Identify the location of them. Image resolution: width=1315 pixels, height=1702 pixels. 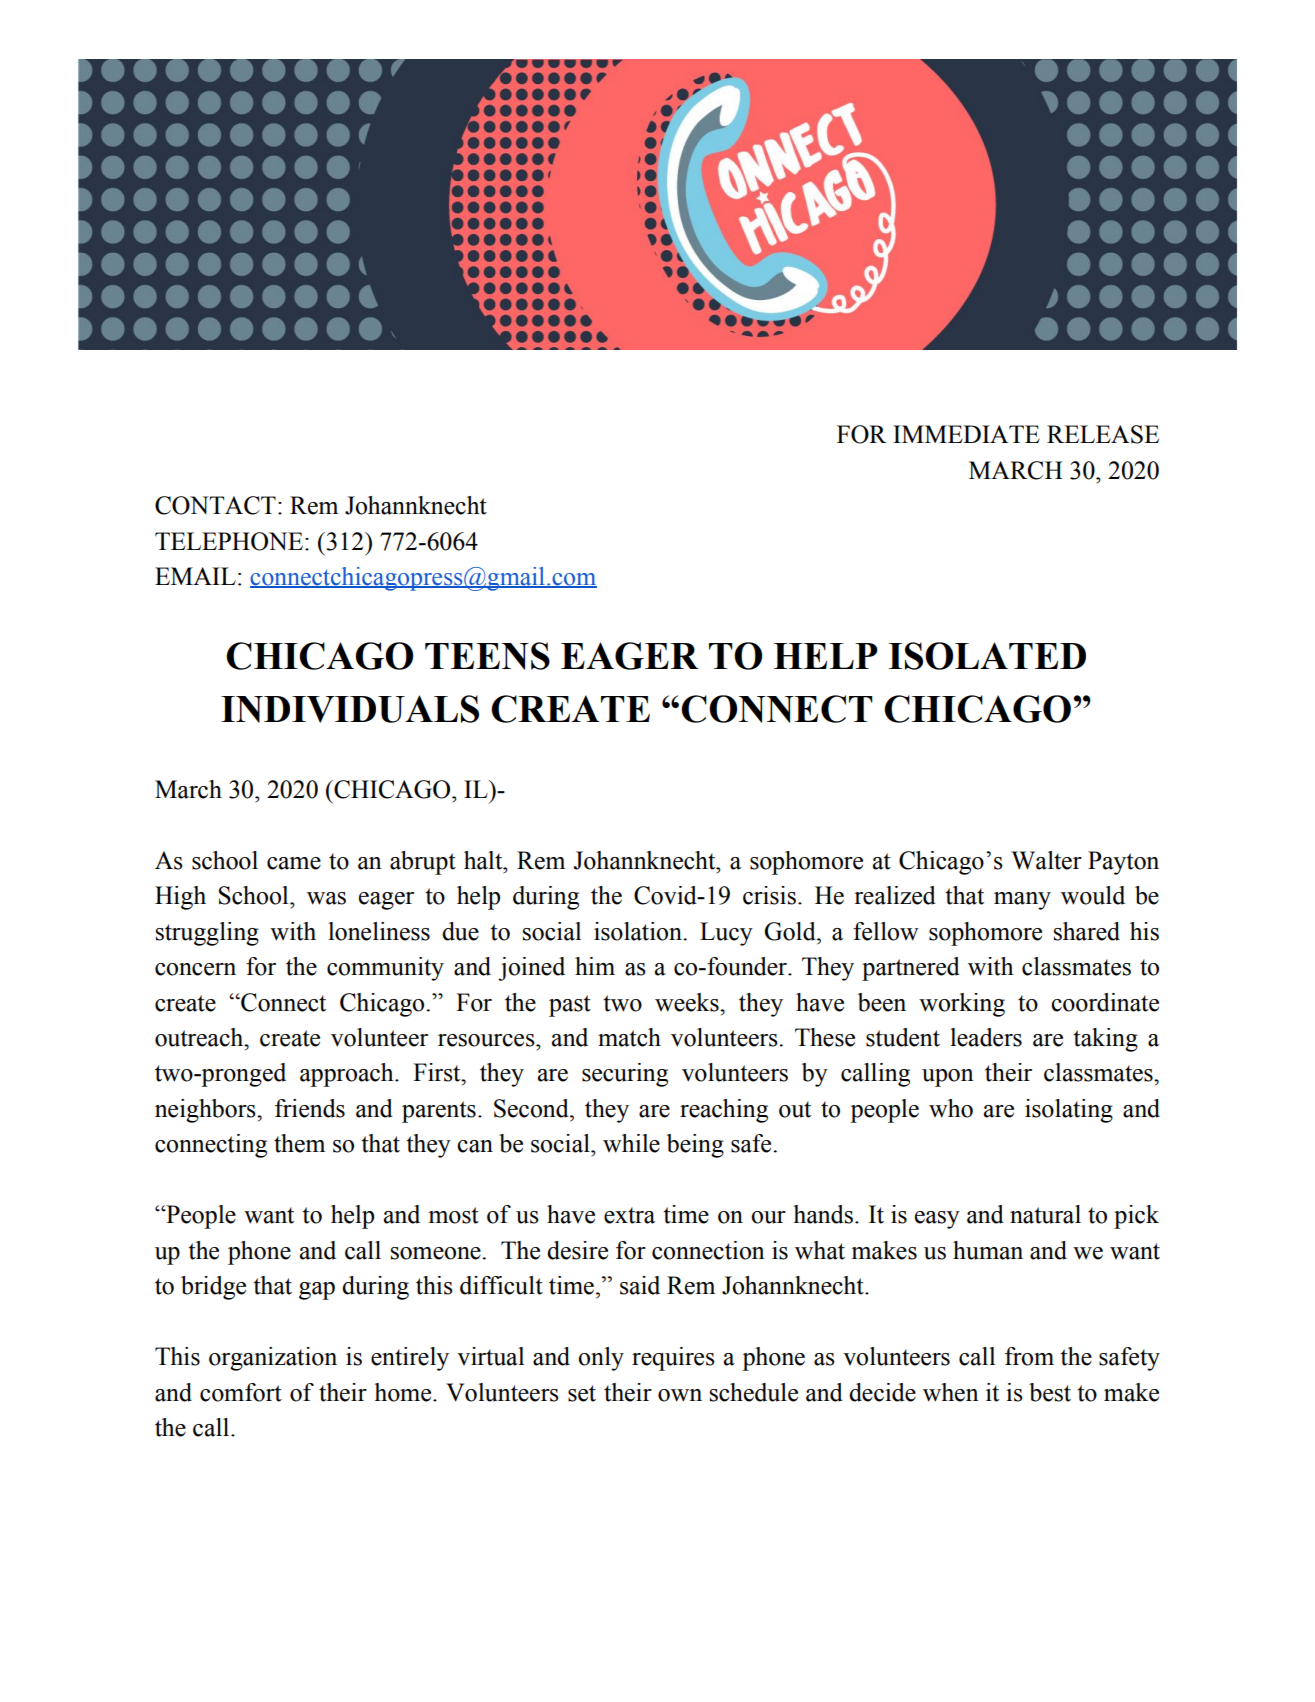
(299, 1143).
